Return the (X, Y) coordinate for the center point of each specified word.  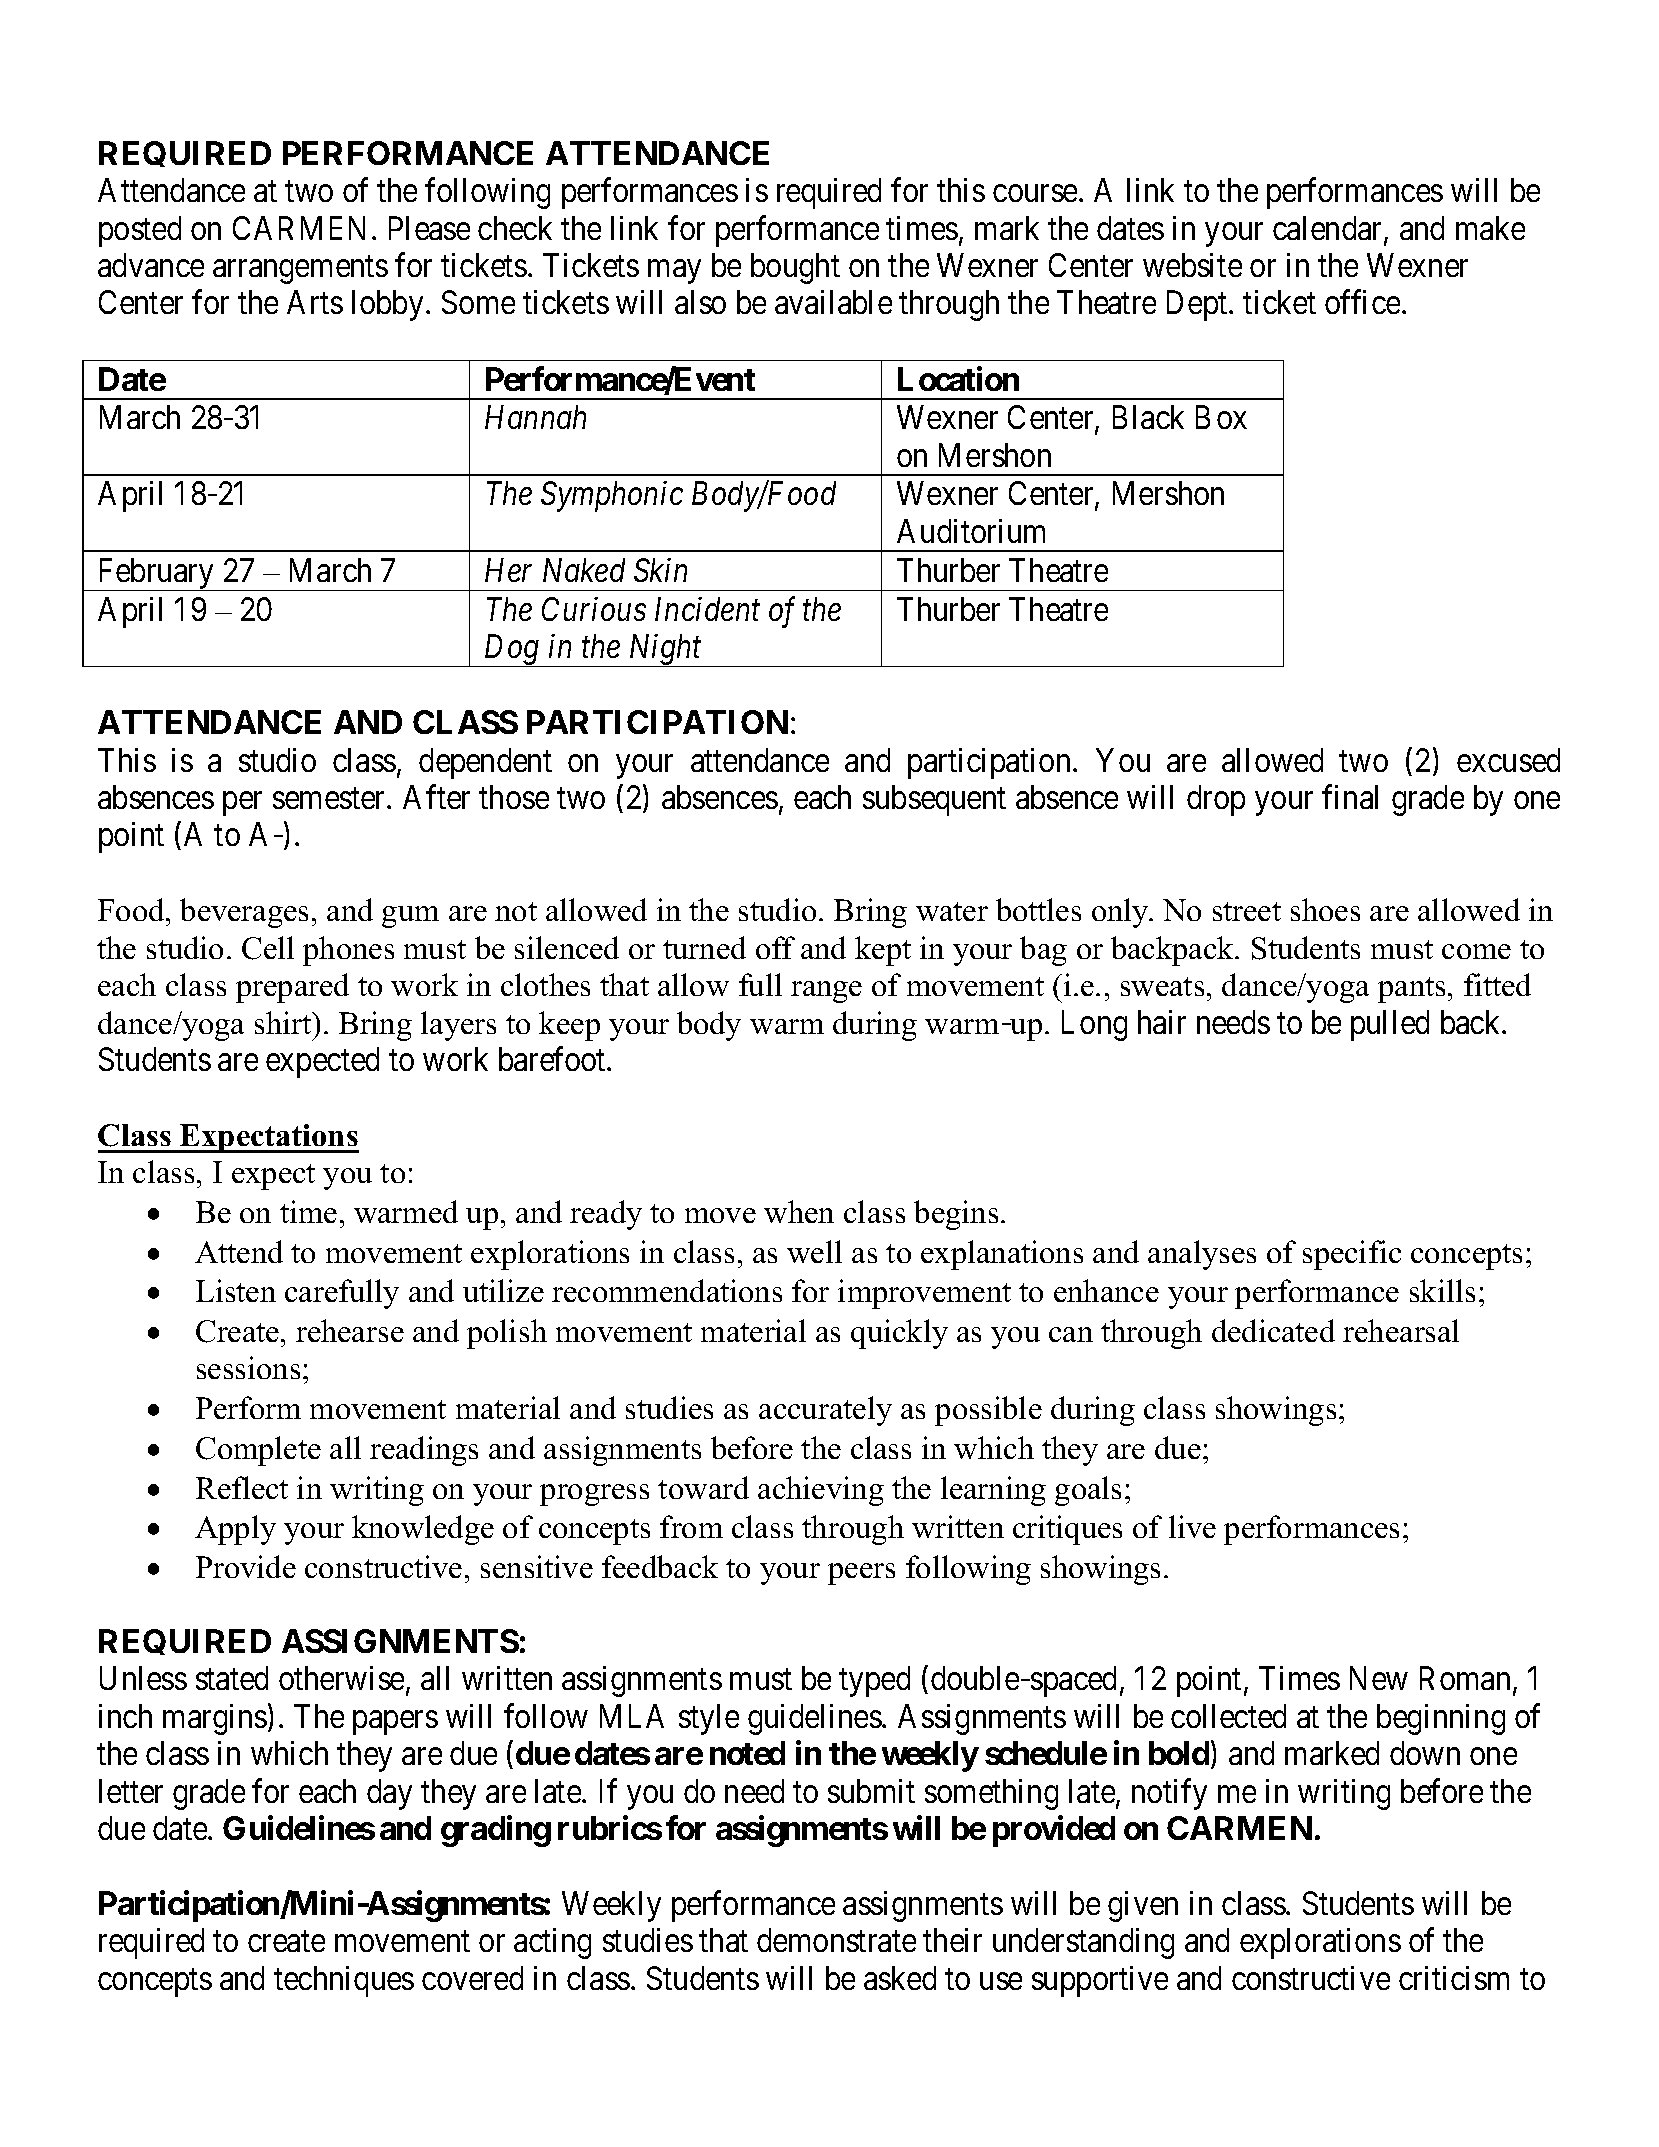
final (1350, 797)
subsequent (934, 800)
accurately (825, 1411)
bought (795, 268)
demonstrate (836, 1940)
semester (330, 798)
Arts (315, 302)
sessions (248, 1367)
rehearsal (1401, 1330)
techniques (344, 1981)
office (1362, 302)
